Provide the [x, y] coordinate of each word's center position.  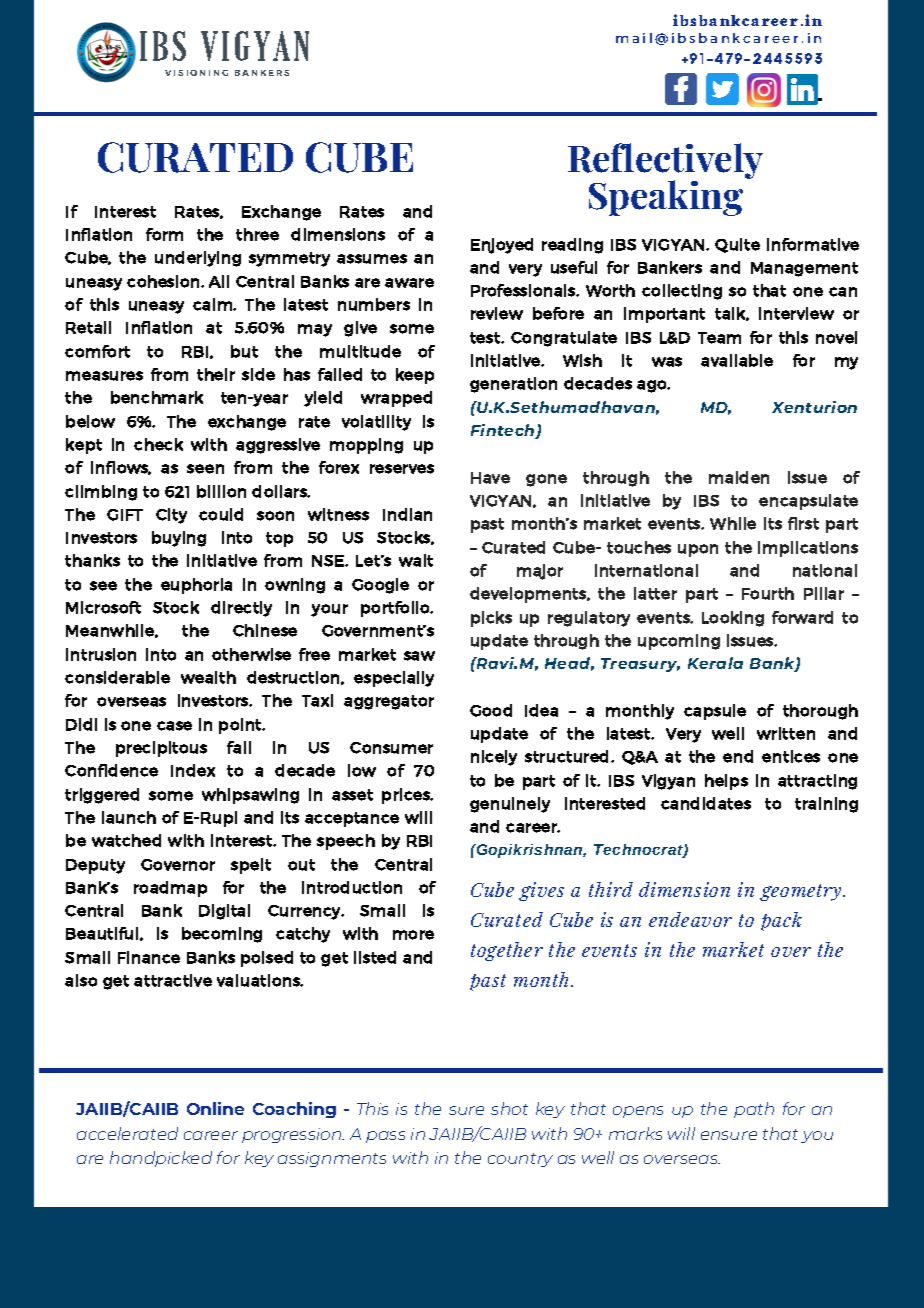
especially [394, 679]
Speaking [666, 198]
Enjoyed [502, 246]
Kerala [715, 663]
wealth [208, 677]
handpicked [161, 1159]
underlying [198, 259]
